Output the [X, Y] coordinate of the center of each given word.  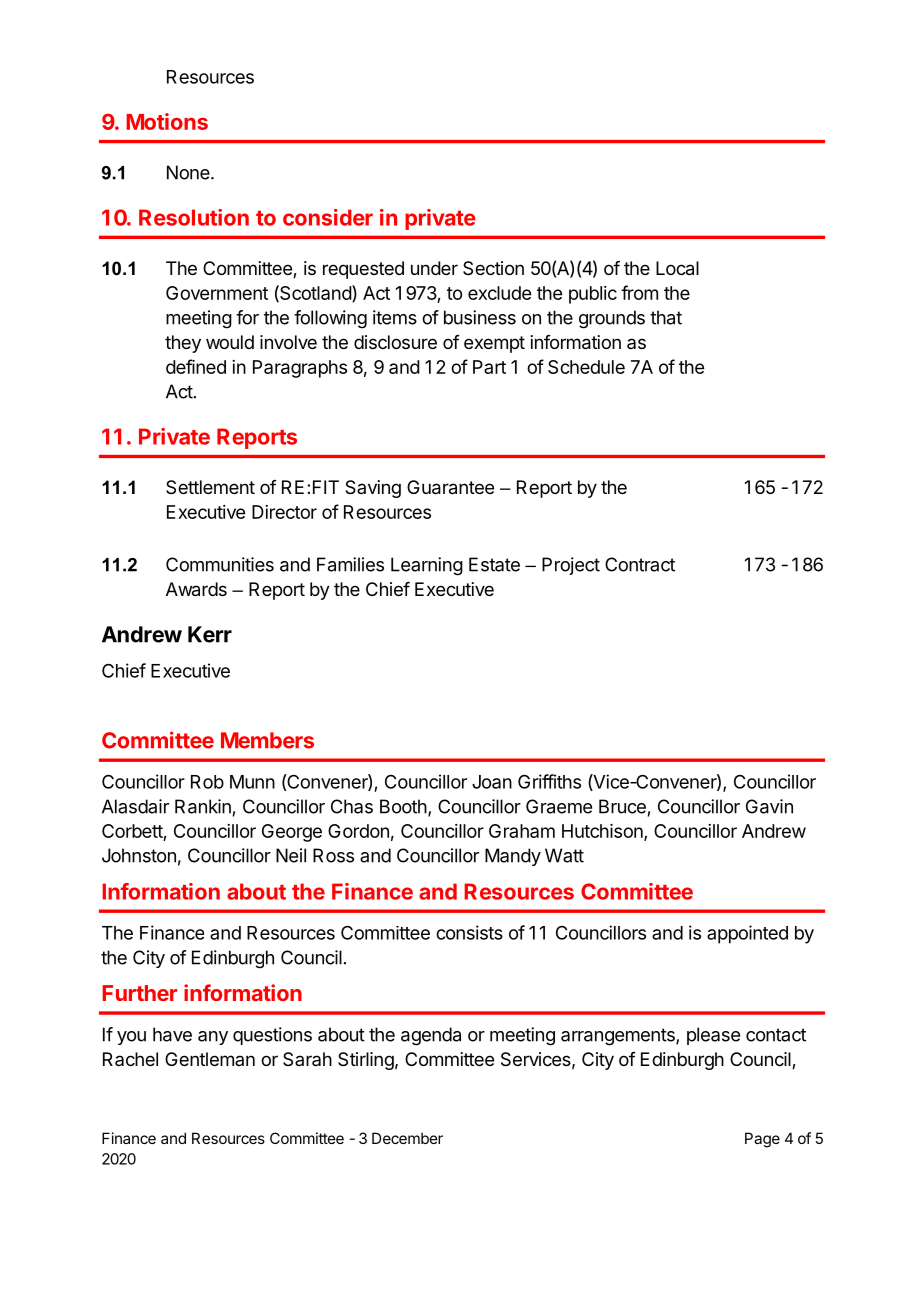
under [434, 268]
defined [196, 366]
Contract [640, 564]
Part [489, 367]
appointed [747, 934]
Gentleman [210, 1059]
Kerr [210, 634]
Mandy [513, 857]
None [189, 172]
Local [677, 268]
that [666, 317]
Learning [427, 566]
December [407, 1138]
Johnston [139, 855]
